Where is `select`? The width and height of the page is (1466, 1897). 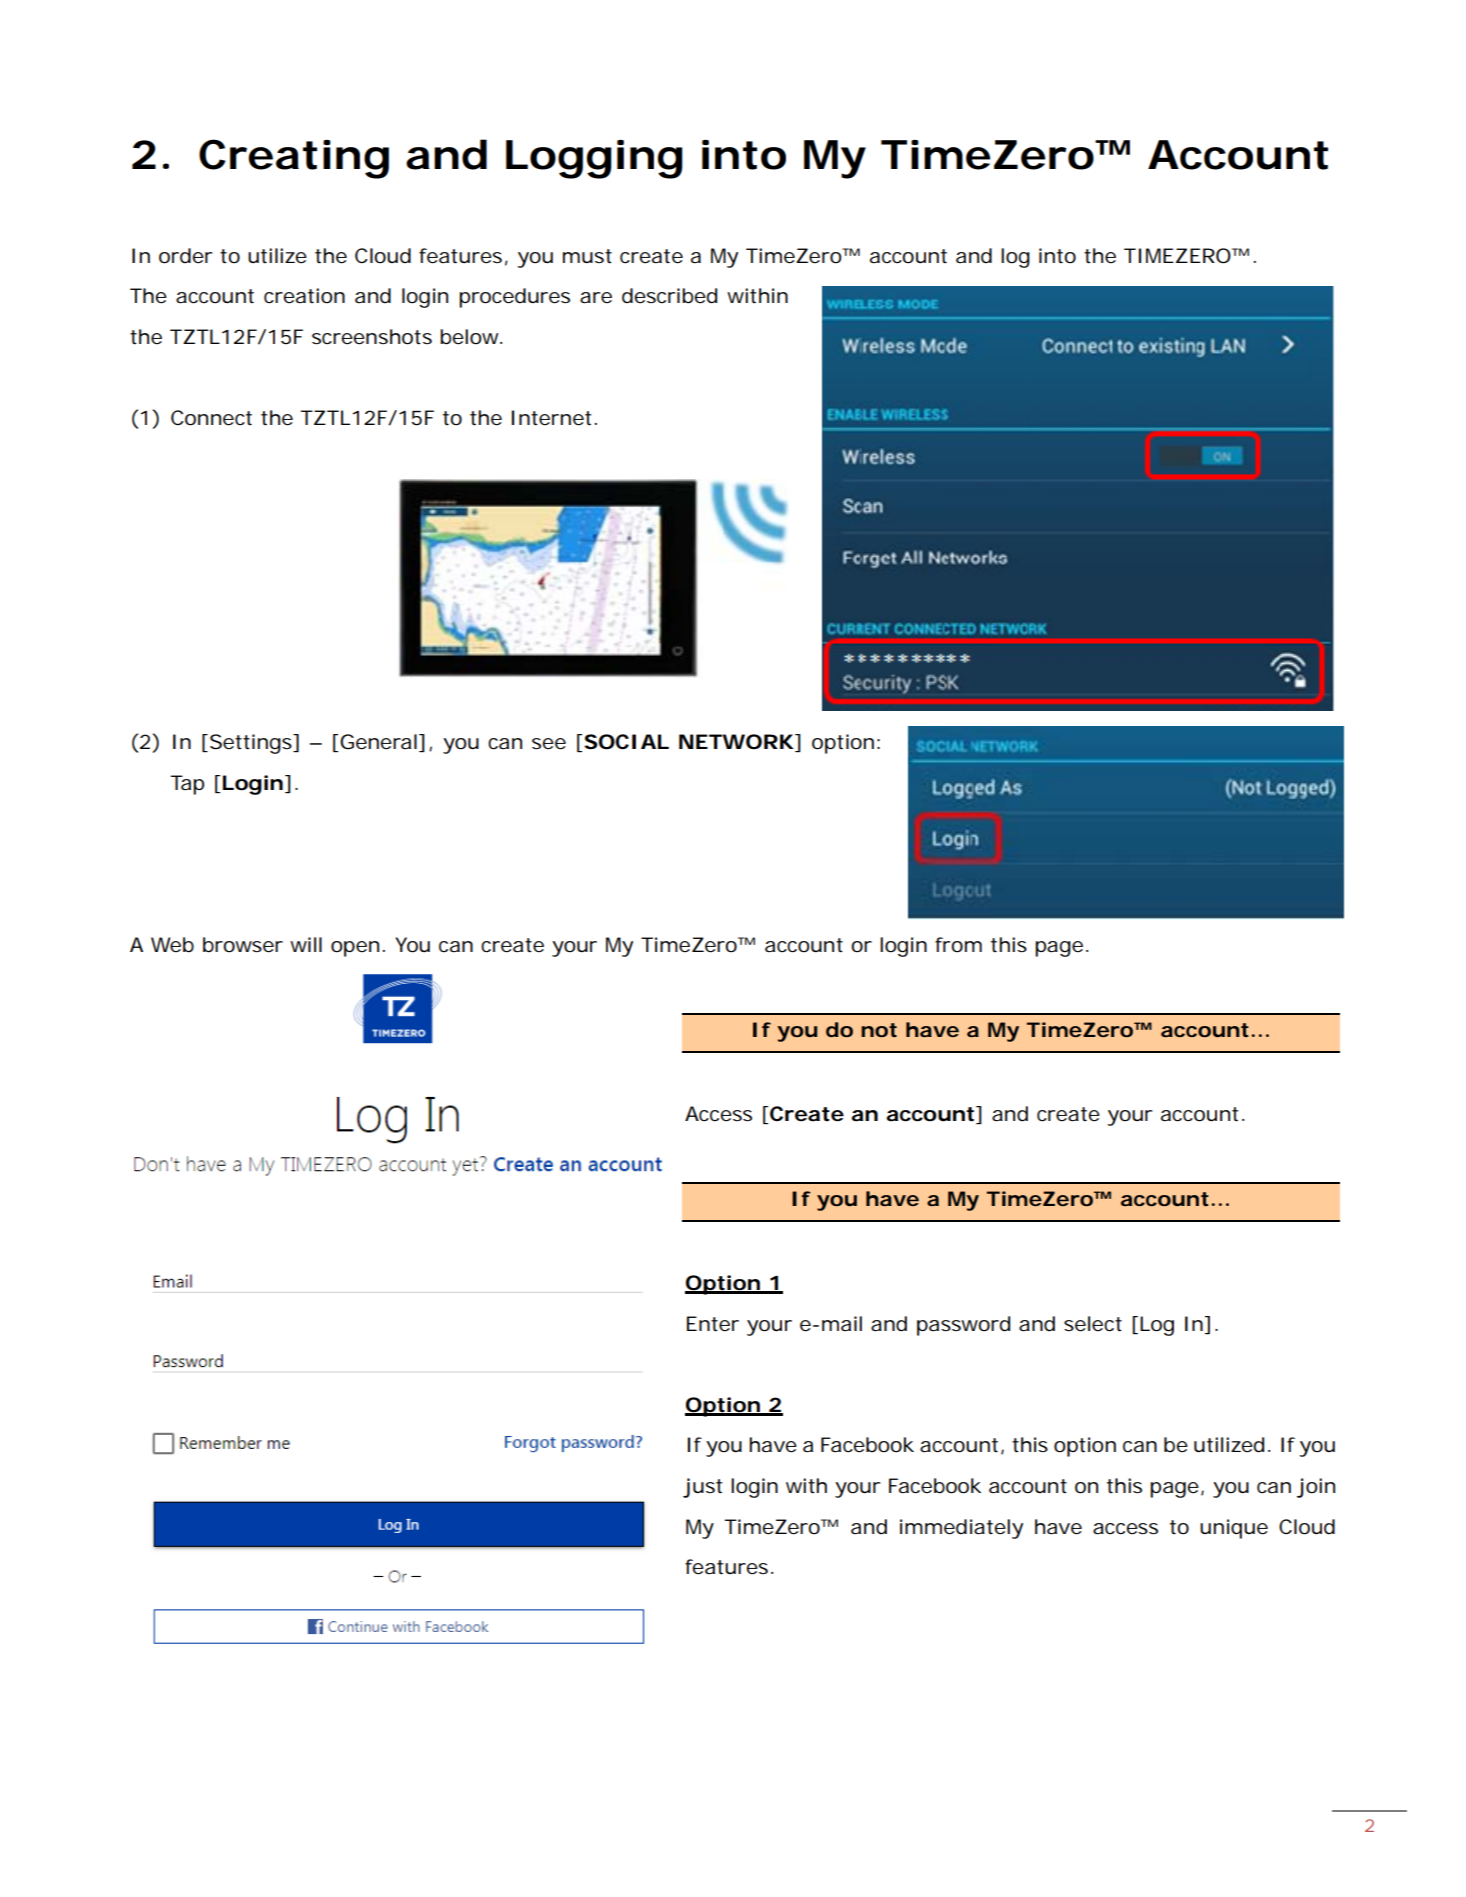
select is located at coordinates (1093, 1324).
